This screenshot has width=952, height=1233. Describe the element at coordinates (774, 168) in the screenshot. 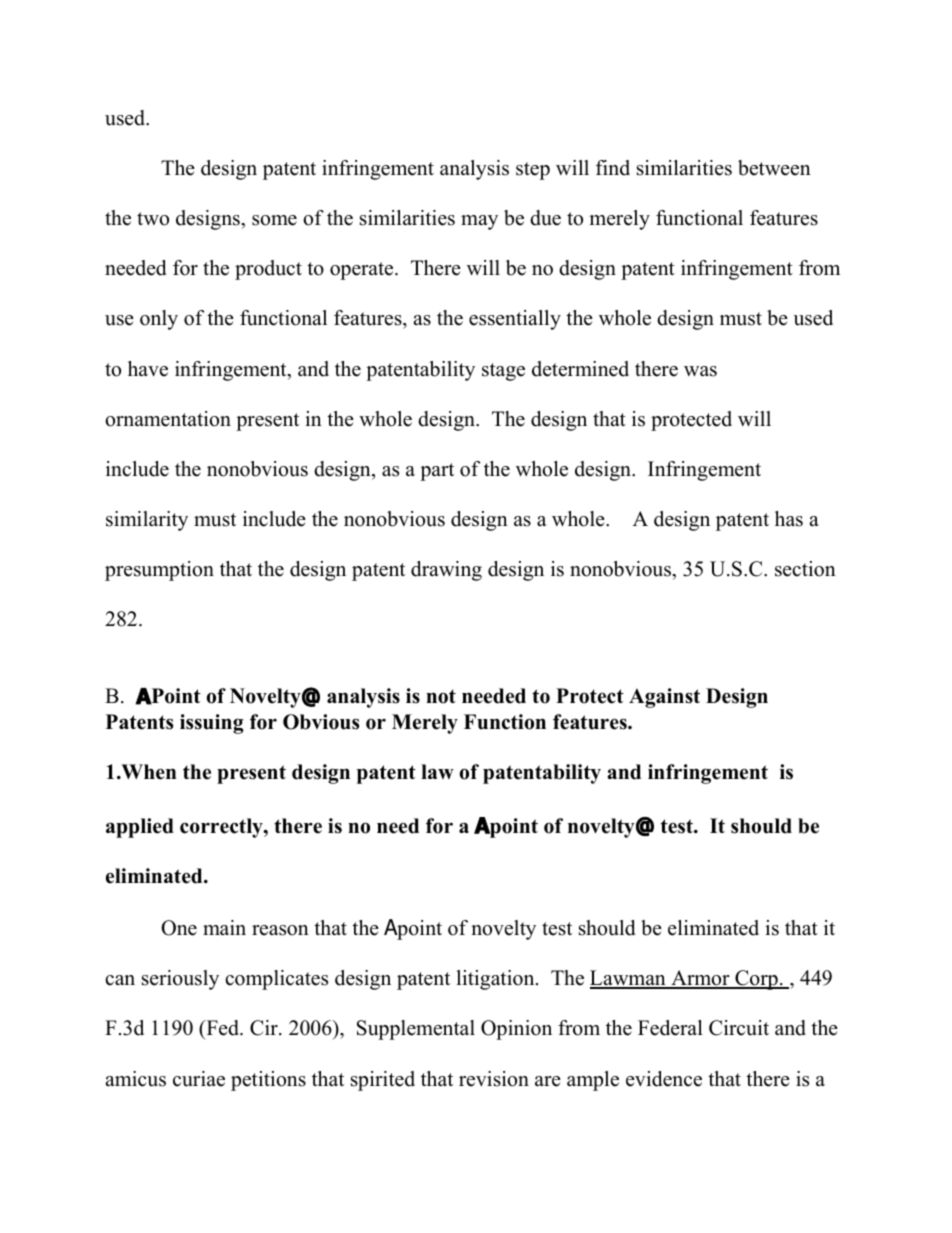

I see `between` at that location.
